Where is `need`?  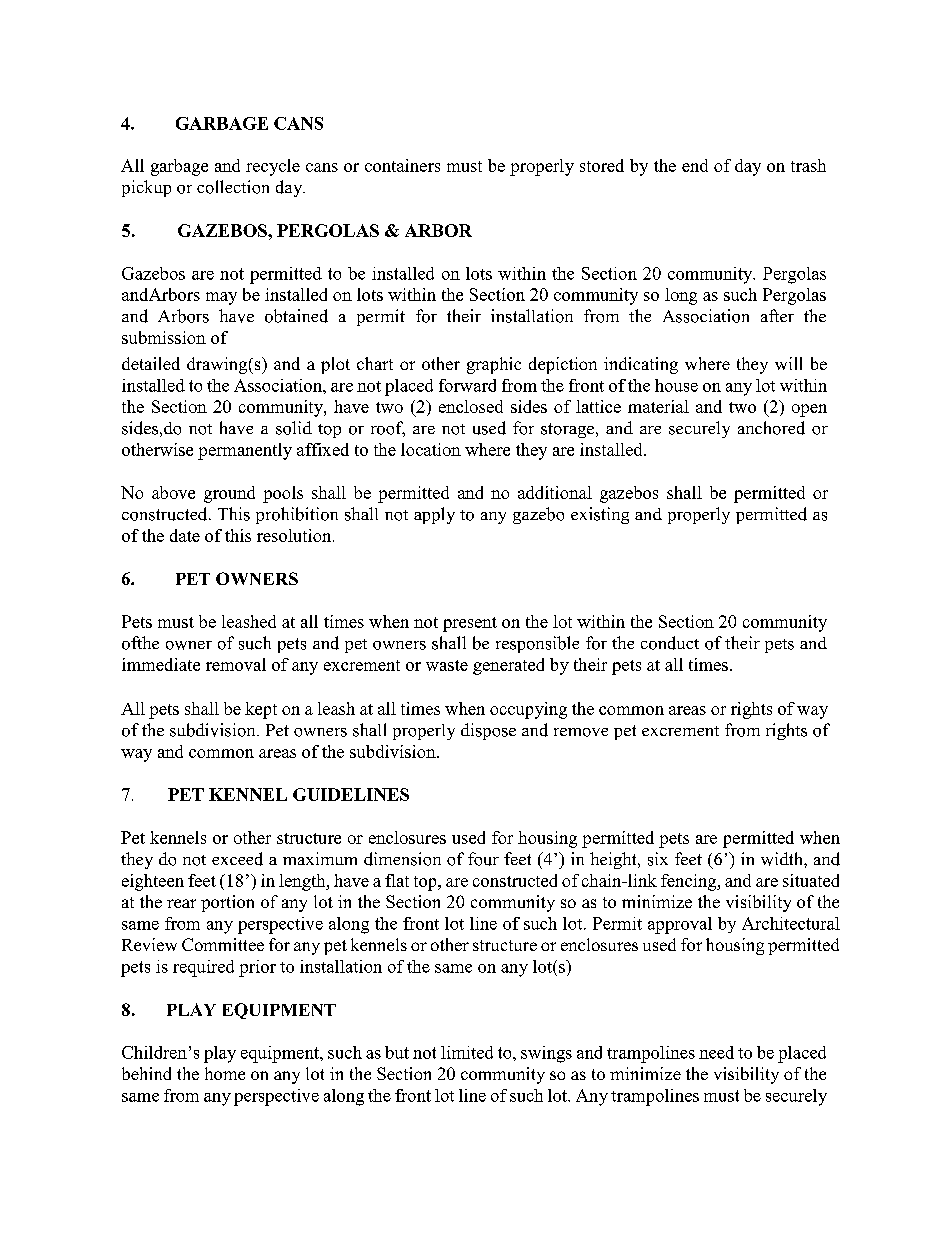 need is located at coordinates (716, 1052).
